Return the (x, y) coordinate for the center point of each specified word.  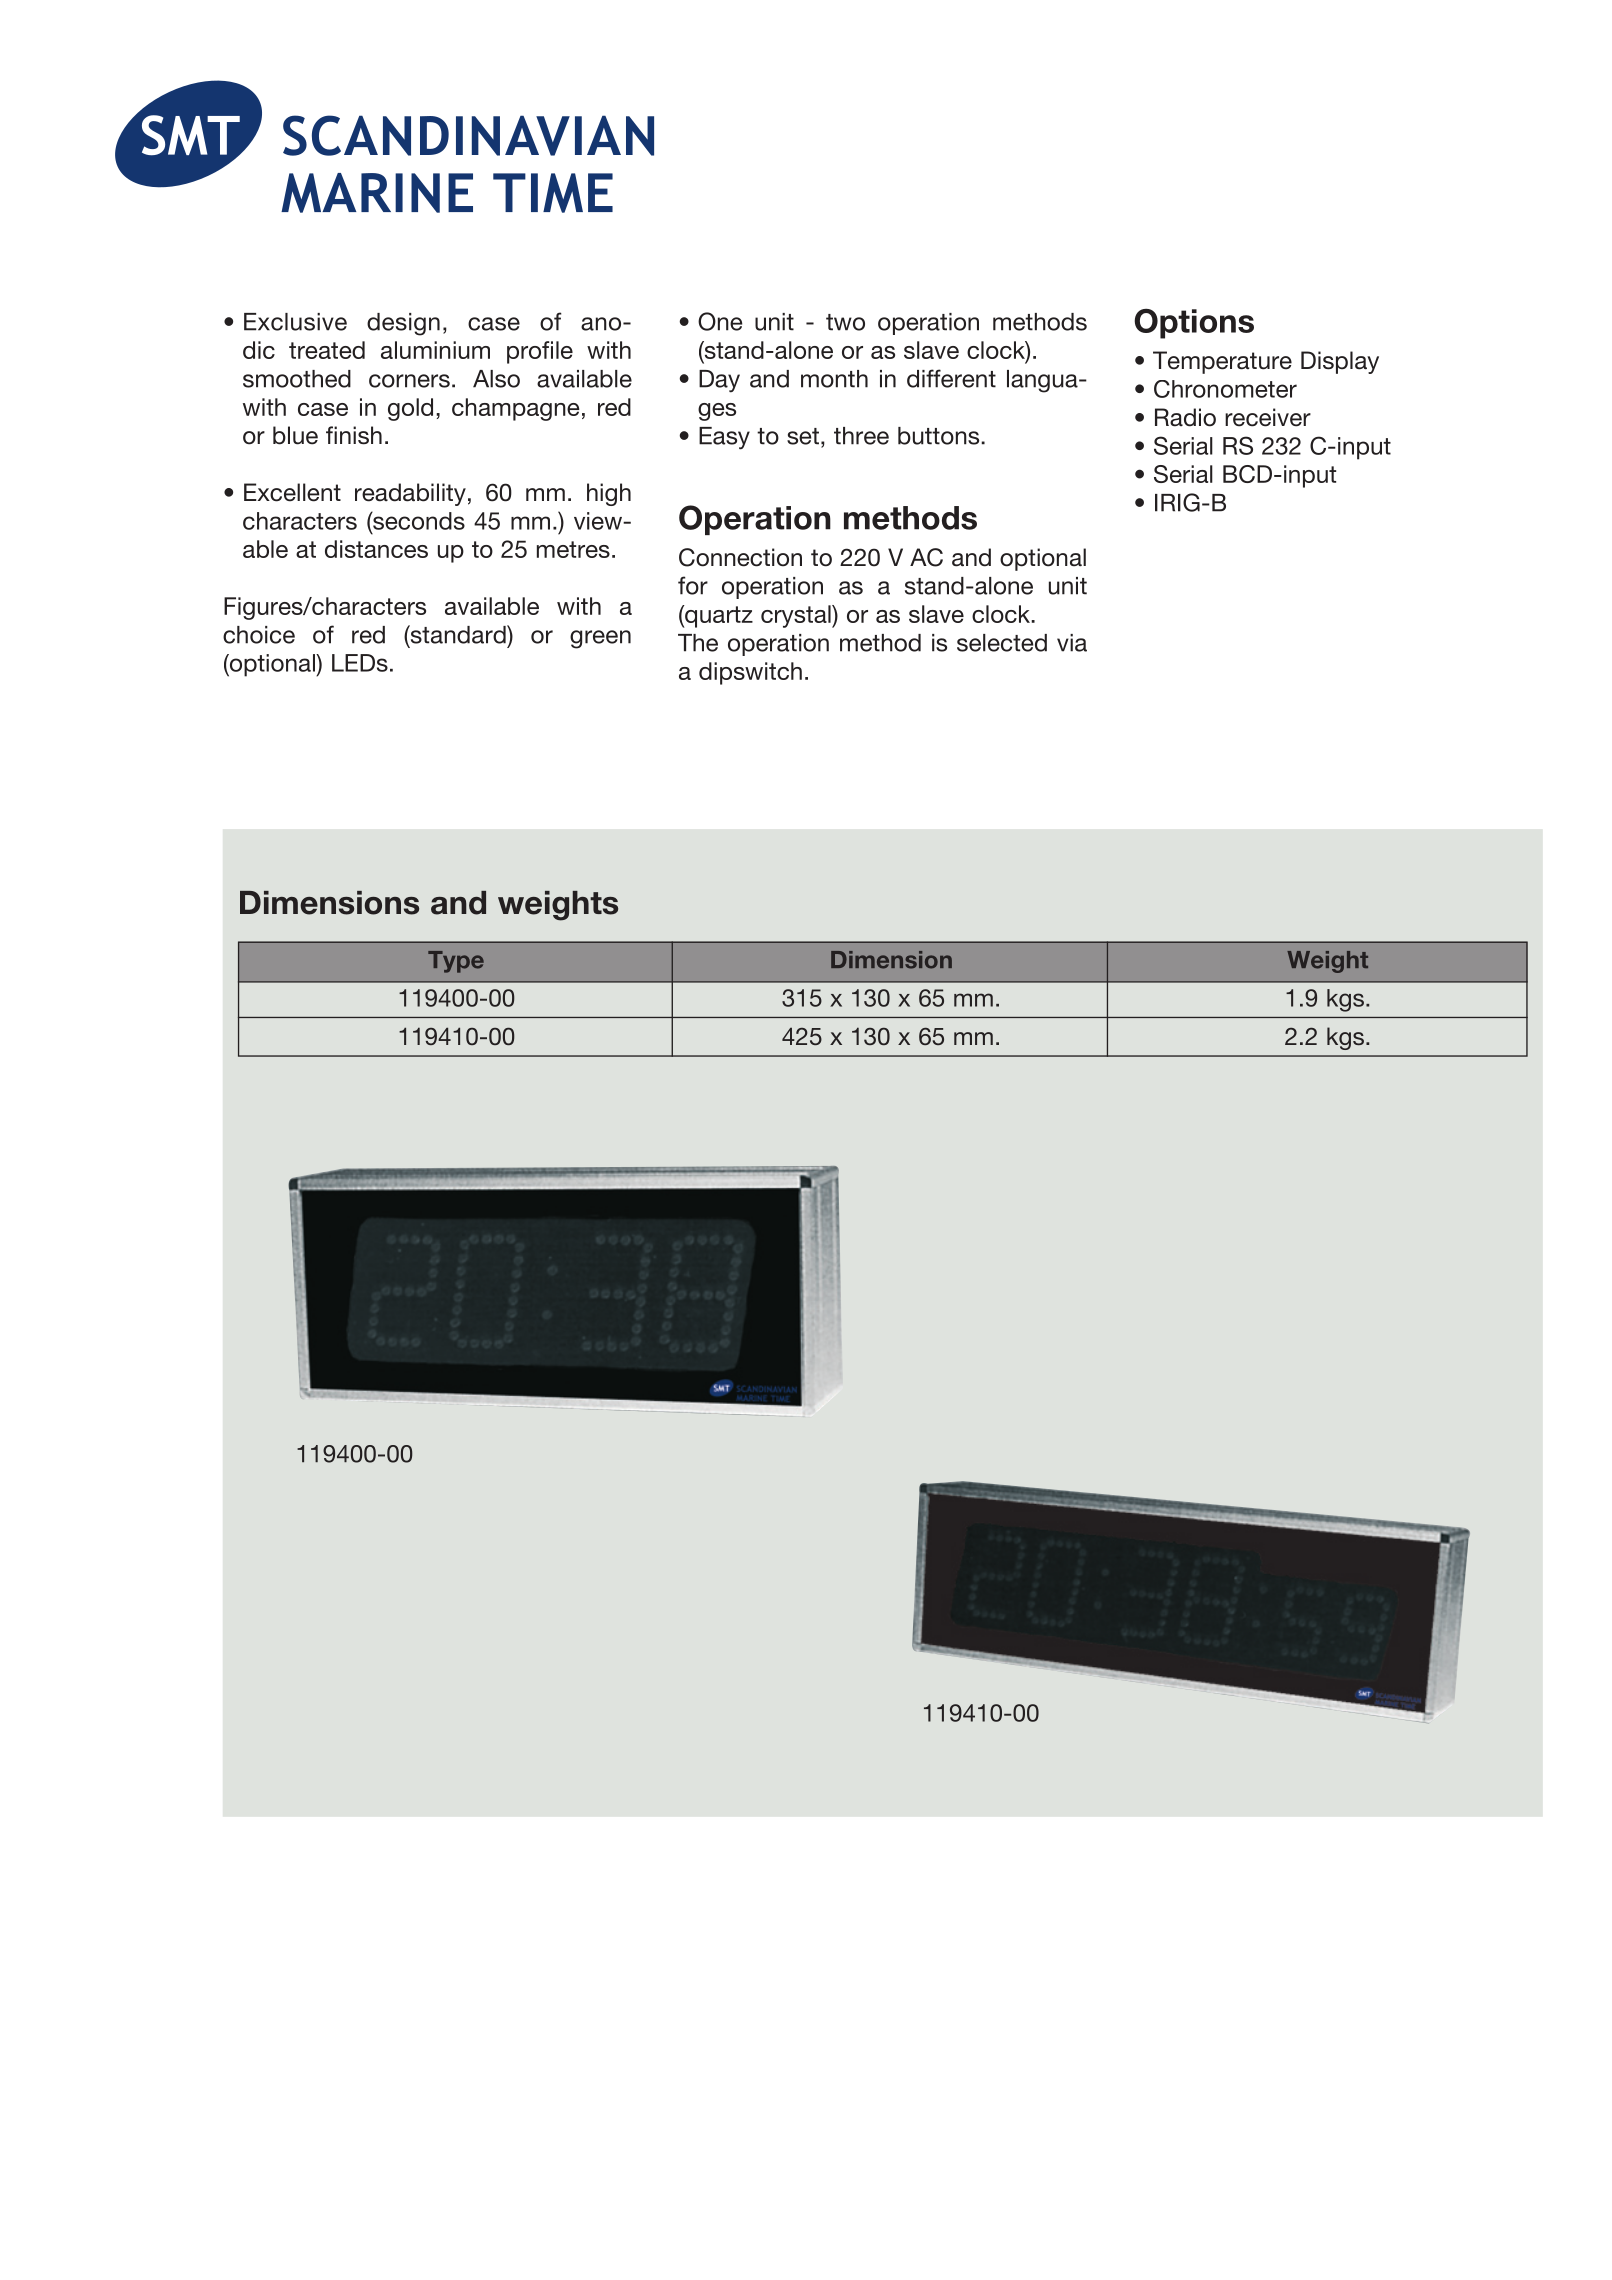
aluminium (435, 350)
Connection (740, 557)
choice (259, 635)
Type (456, 962)
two (845, 322)
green (600, 639)
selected (1002, 643)
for (693, 585)
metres (573, 549)
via (1072, 643)
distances (376, 549)
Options (1194, 324)
